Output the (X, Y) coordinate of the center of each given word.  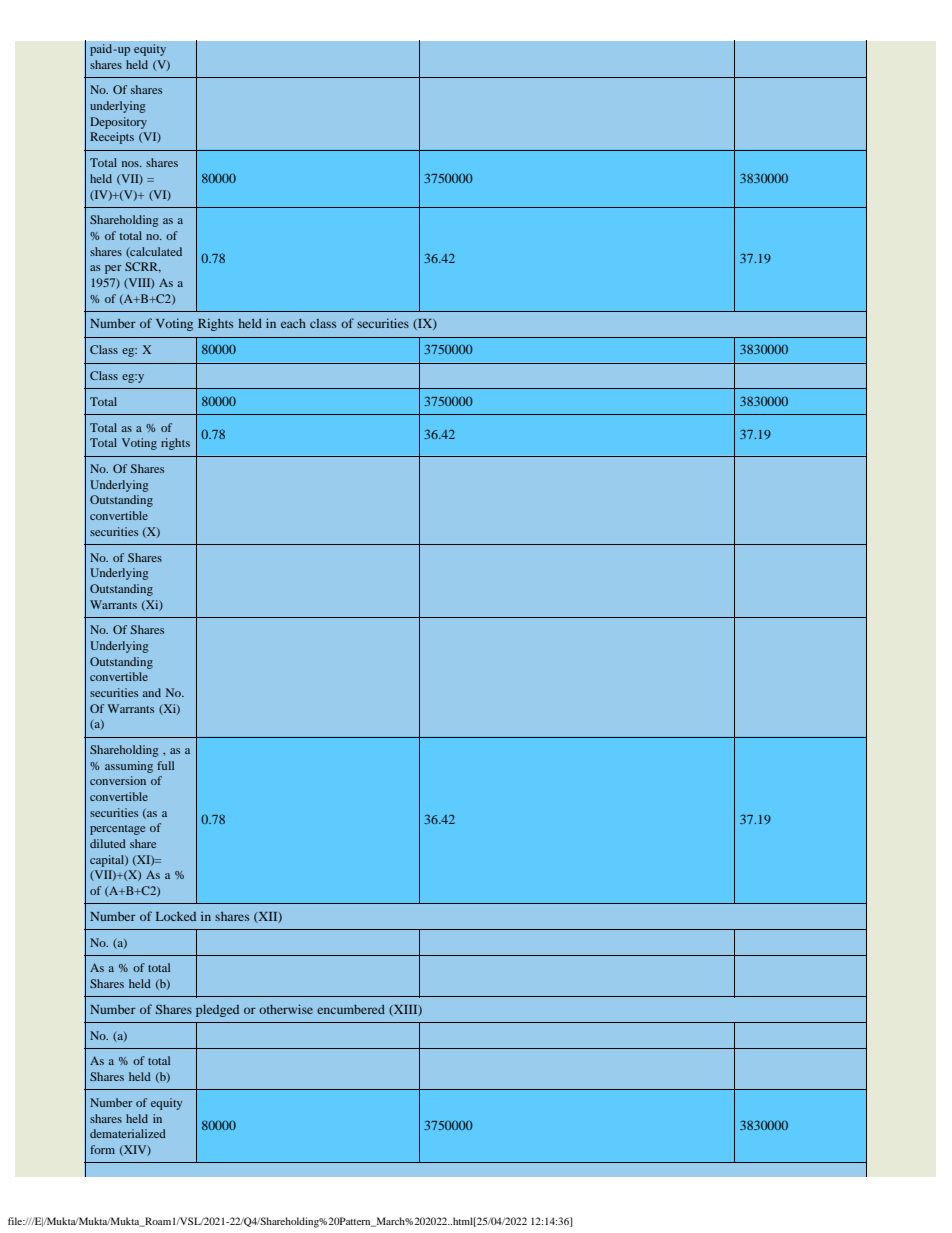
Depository (118, 123)
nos (131, 164)
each (293, 323)
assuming (129, 767)
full (165, 765)
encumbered (351, 1009)
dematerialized (128, 1133)
